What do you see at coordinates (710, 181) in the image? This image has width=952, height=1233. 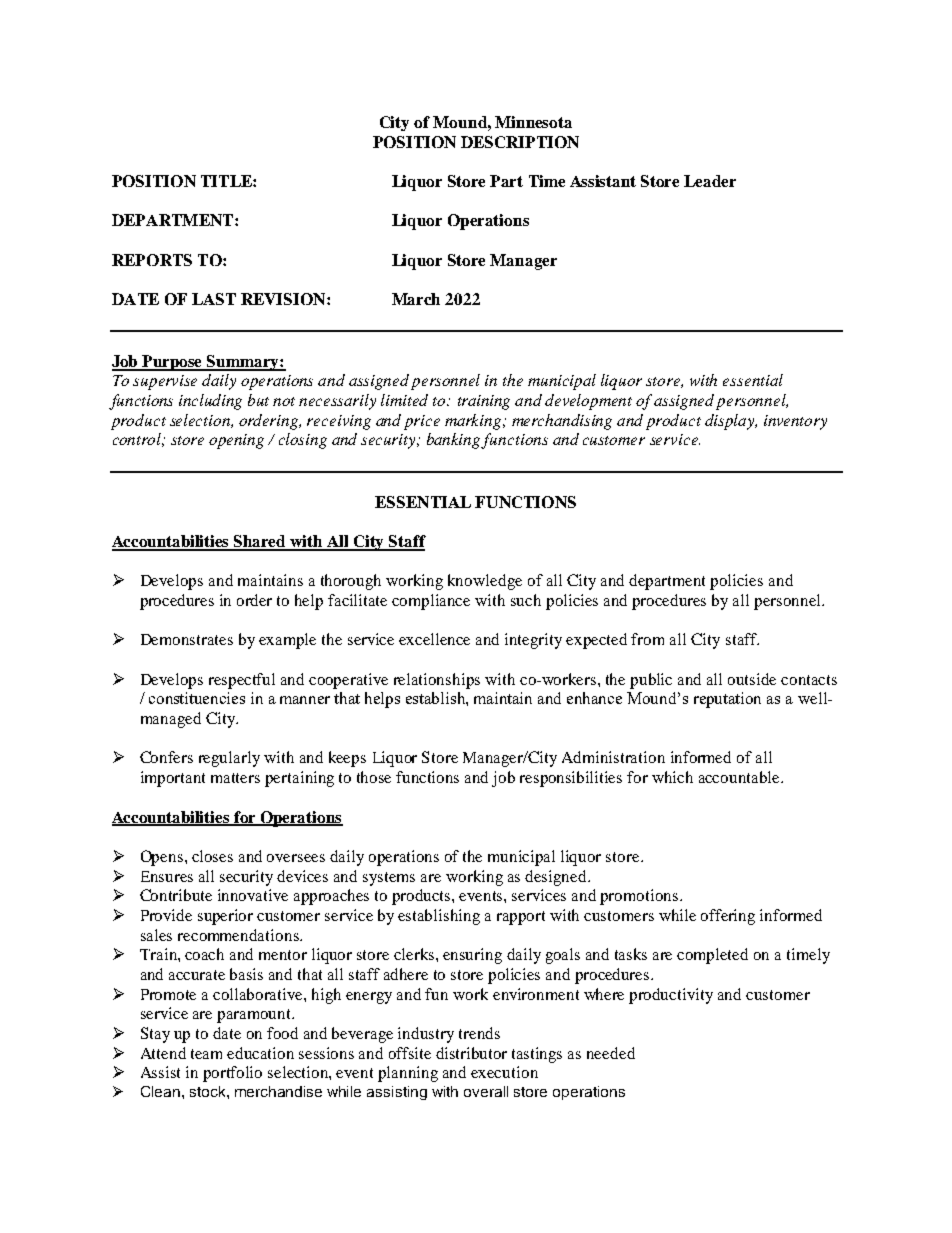 I see `Leader` at bounding box center [710, 181].
